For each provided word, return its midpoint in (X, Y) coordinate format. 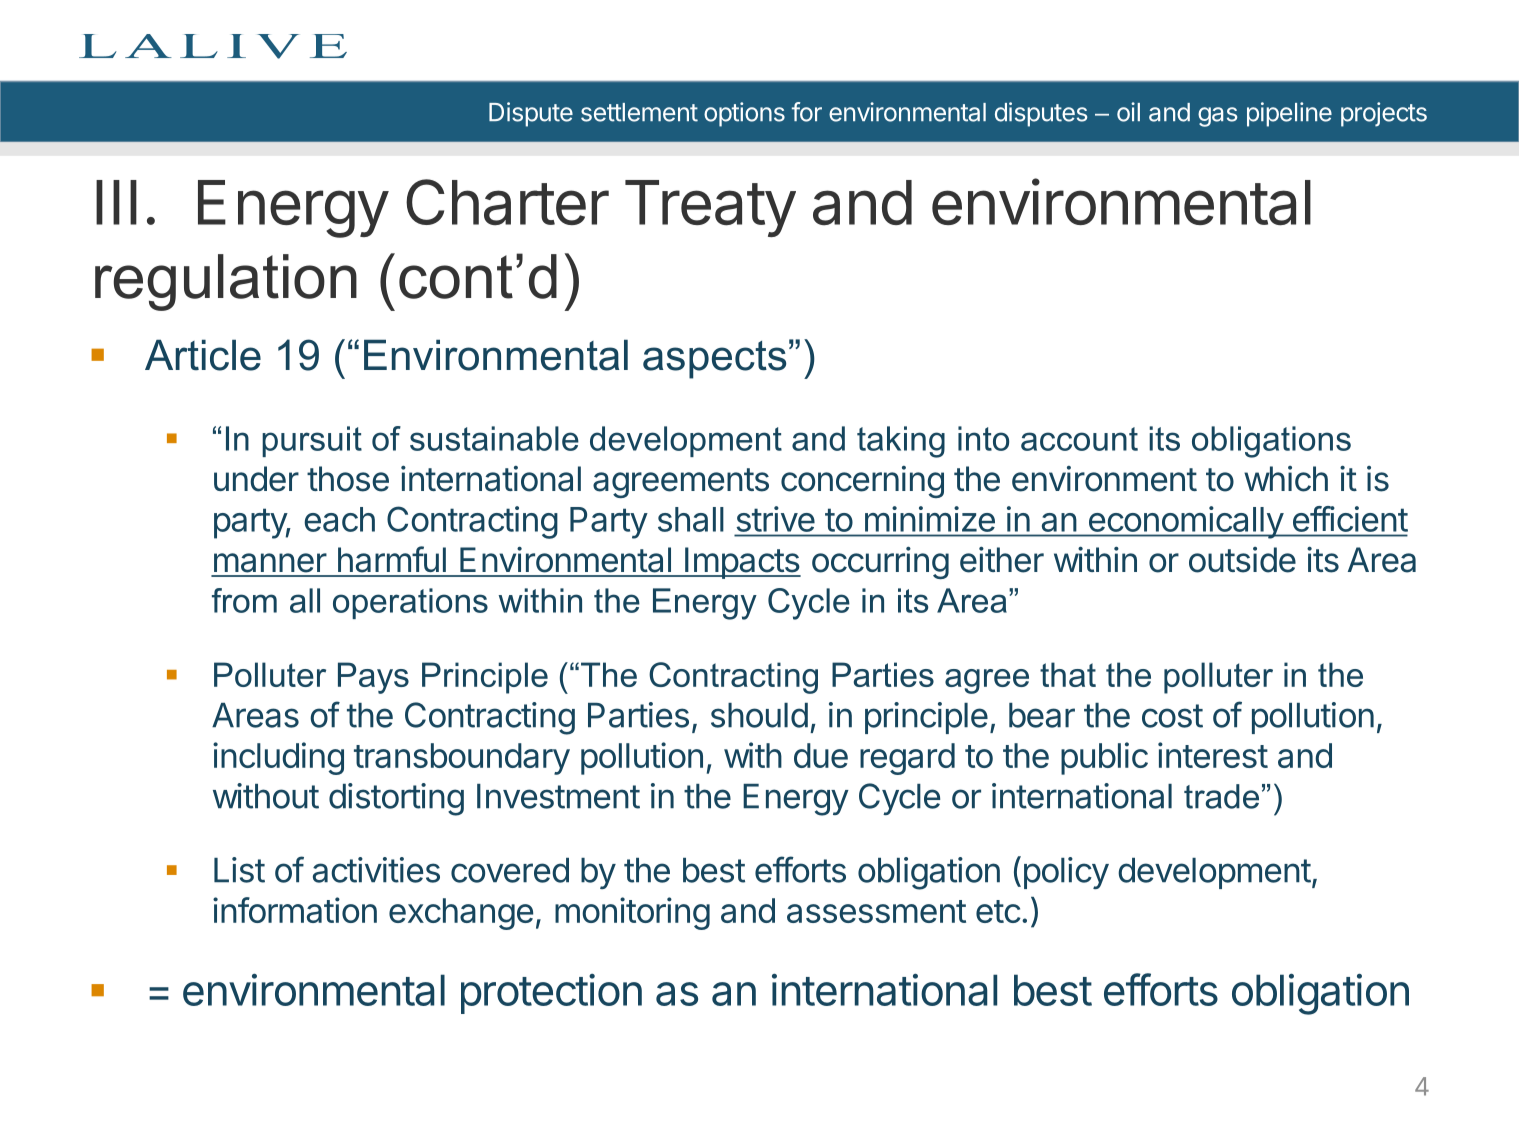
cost (1172, 716)
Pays (373, 678)
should (759, 715)
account (1079, 439)
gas (1218, 117)
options (744, 114)
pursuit (312, 441)
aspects (714, 360)
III (116, 202)
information (295, 910)
